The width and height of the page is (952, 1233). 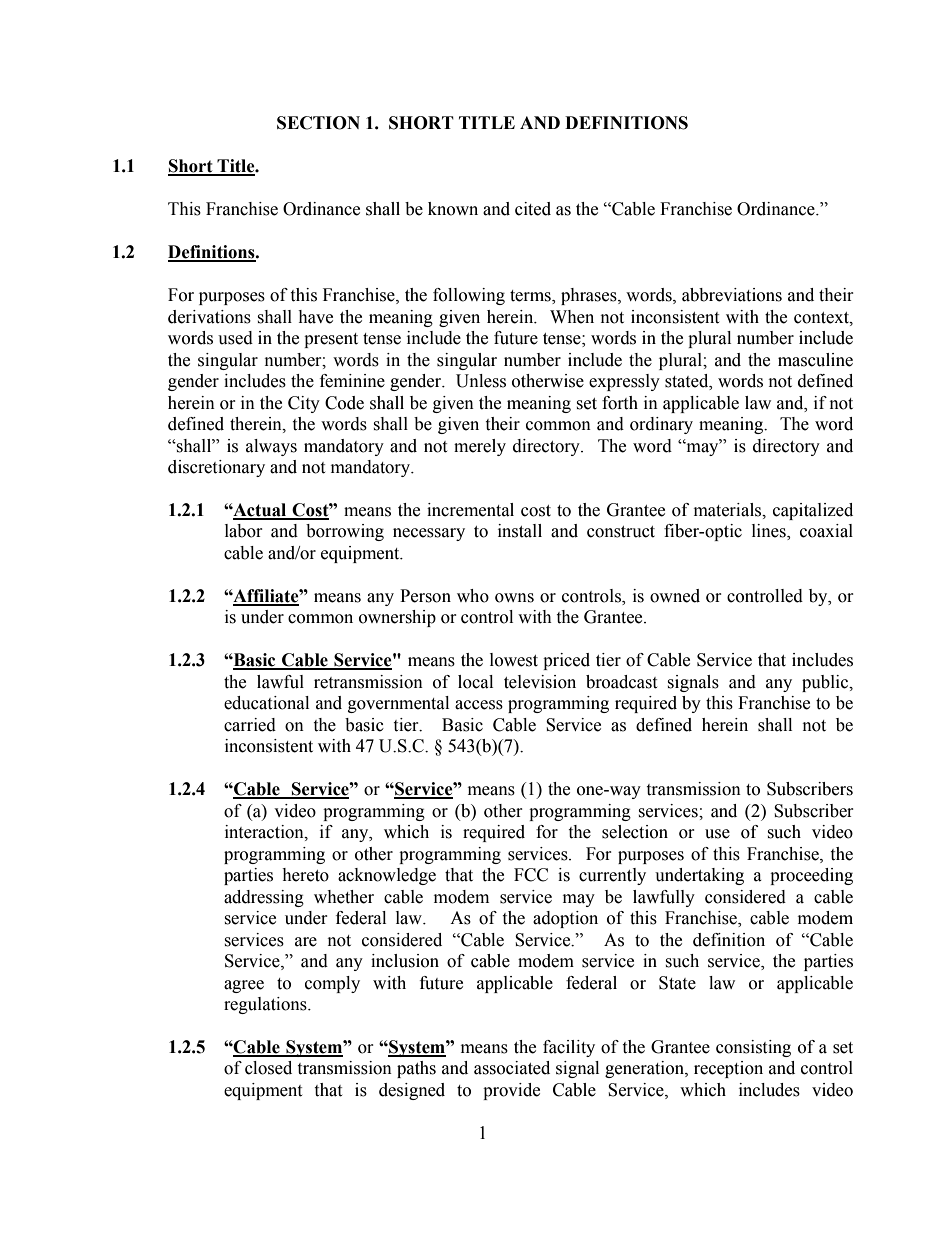 What do you see at coordinates (531, 875) in the page?
I see `FCC` at bounding box center [531, 875].
